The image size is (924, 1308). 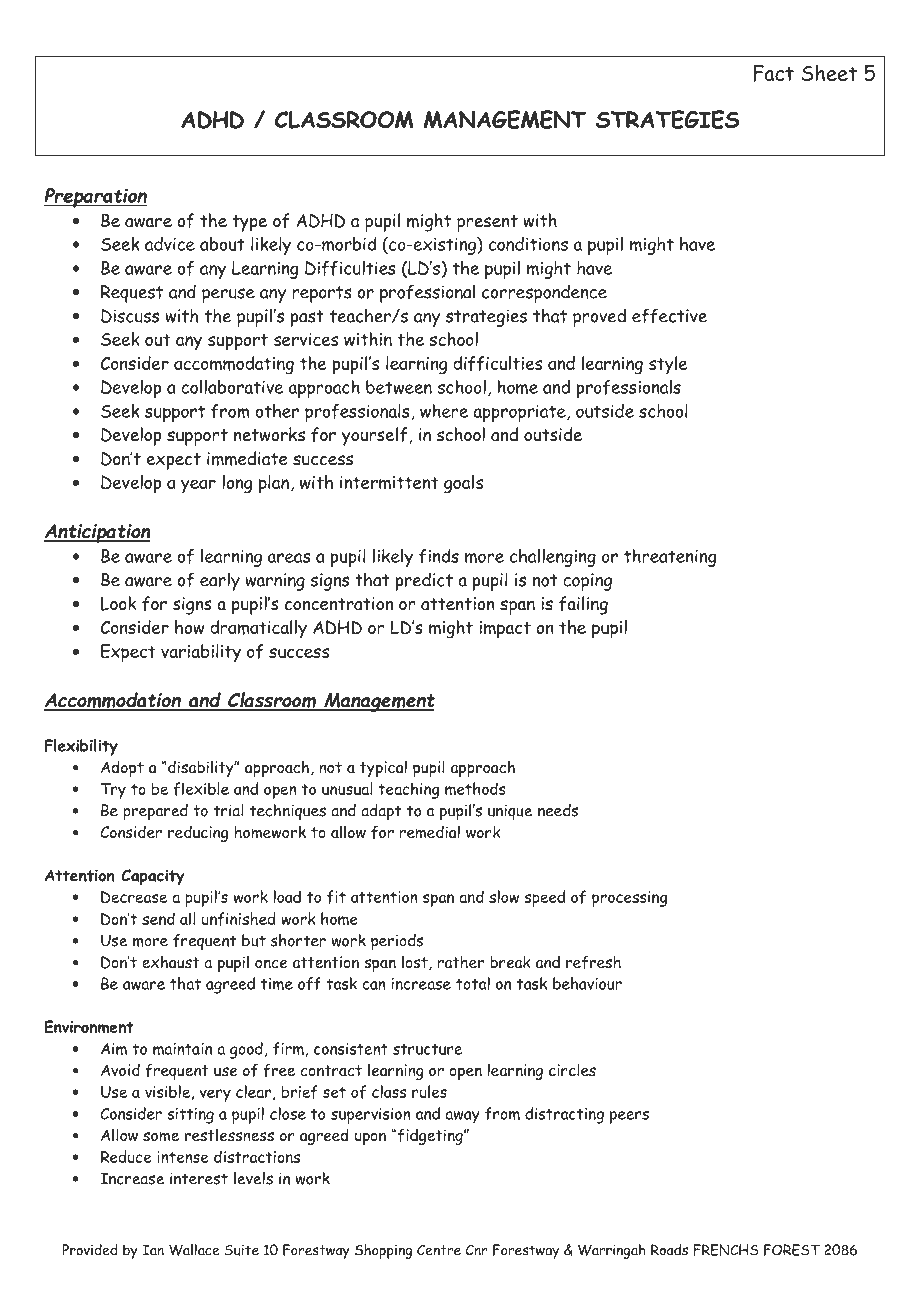 I want to click on Centre, so click(x=439, y=1250).
